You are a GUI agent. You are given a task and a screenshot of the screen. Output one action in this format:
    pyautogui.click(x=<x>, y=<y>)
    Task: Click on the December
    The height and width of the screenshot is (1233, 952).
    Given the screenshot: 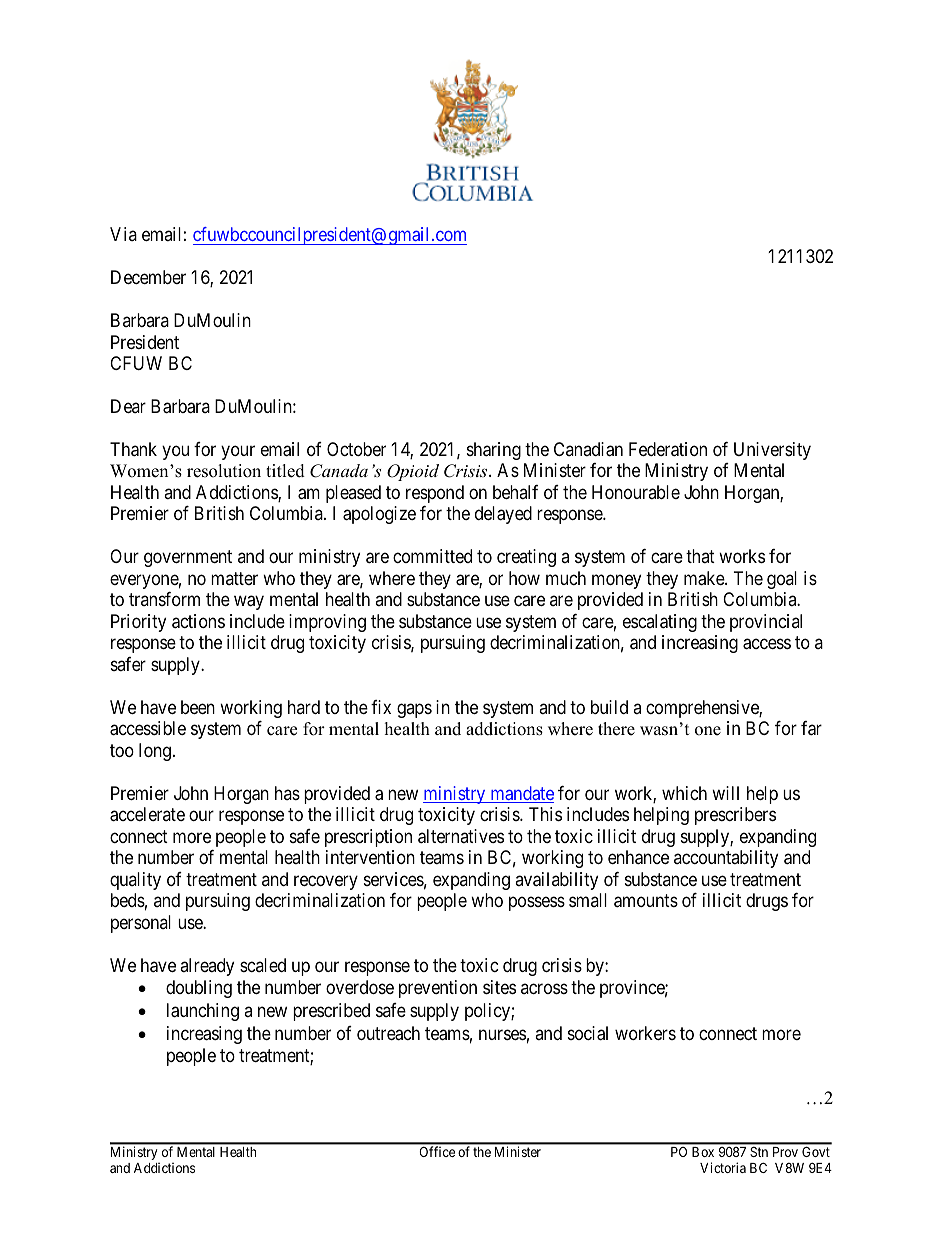 What is the action you would take?
    pyautogui.click(x=148, y=277)
